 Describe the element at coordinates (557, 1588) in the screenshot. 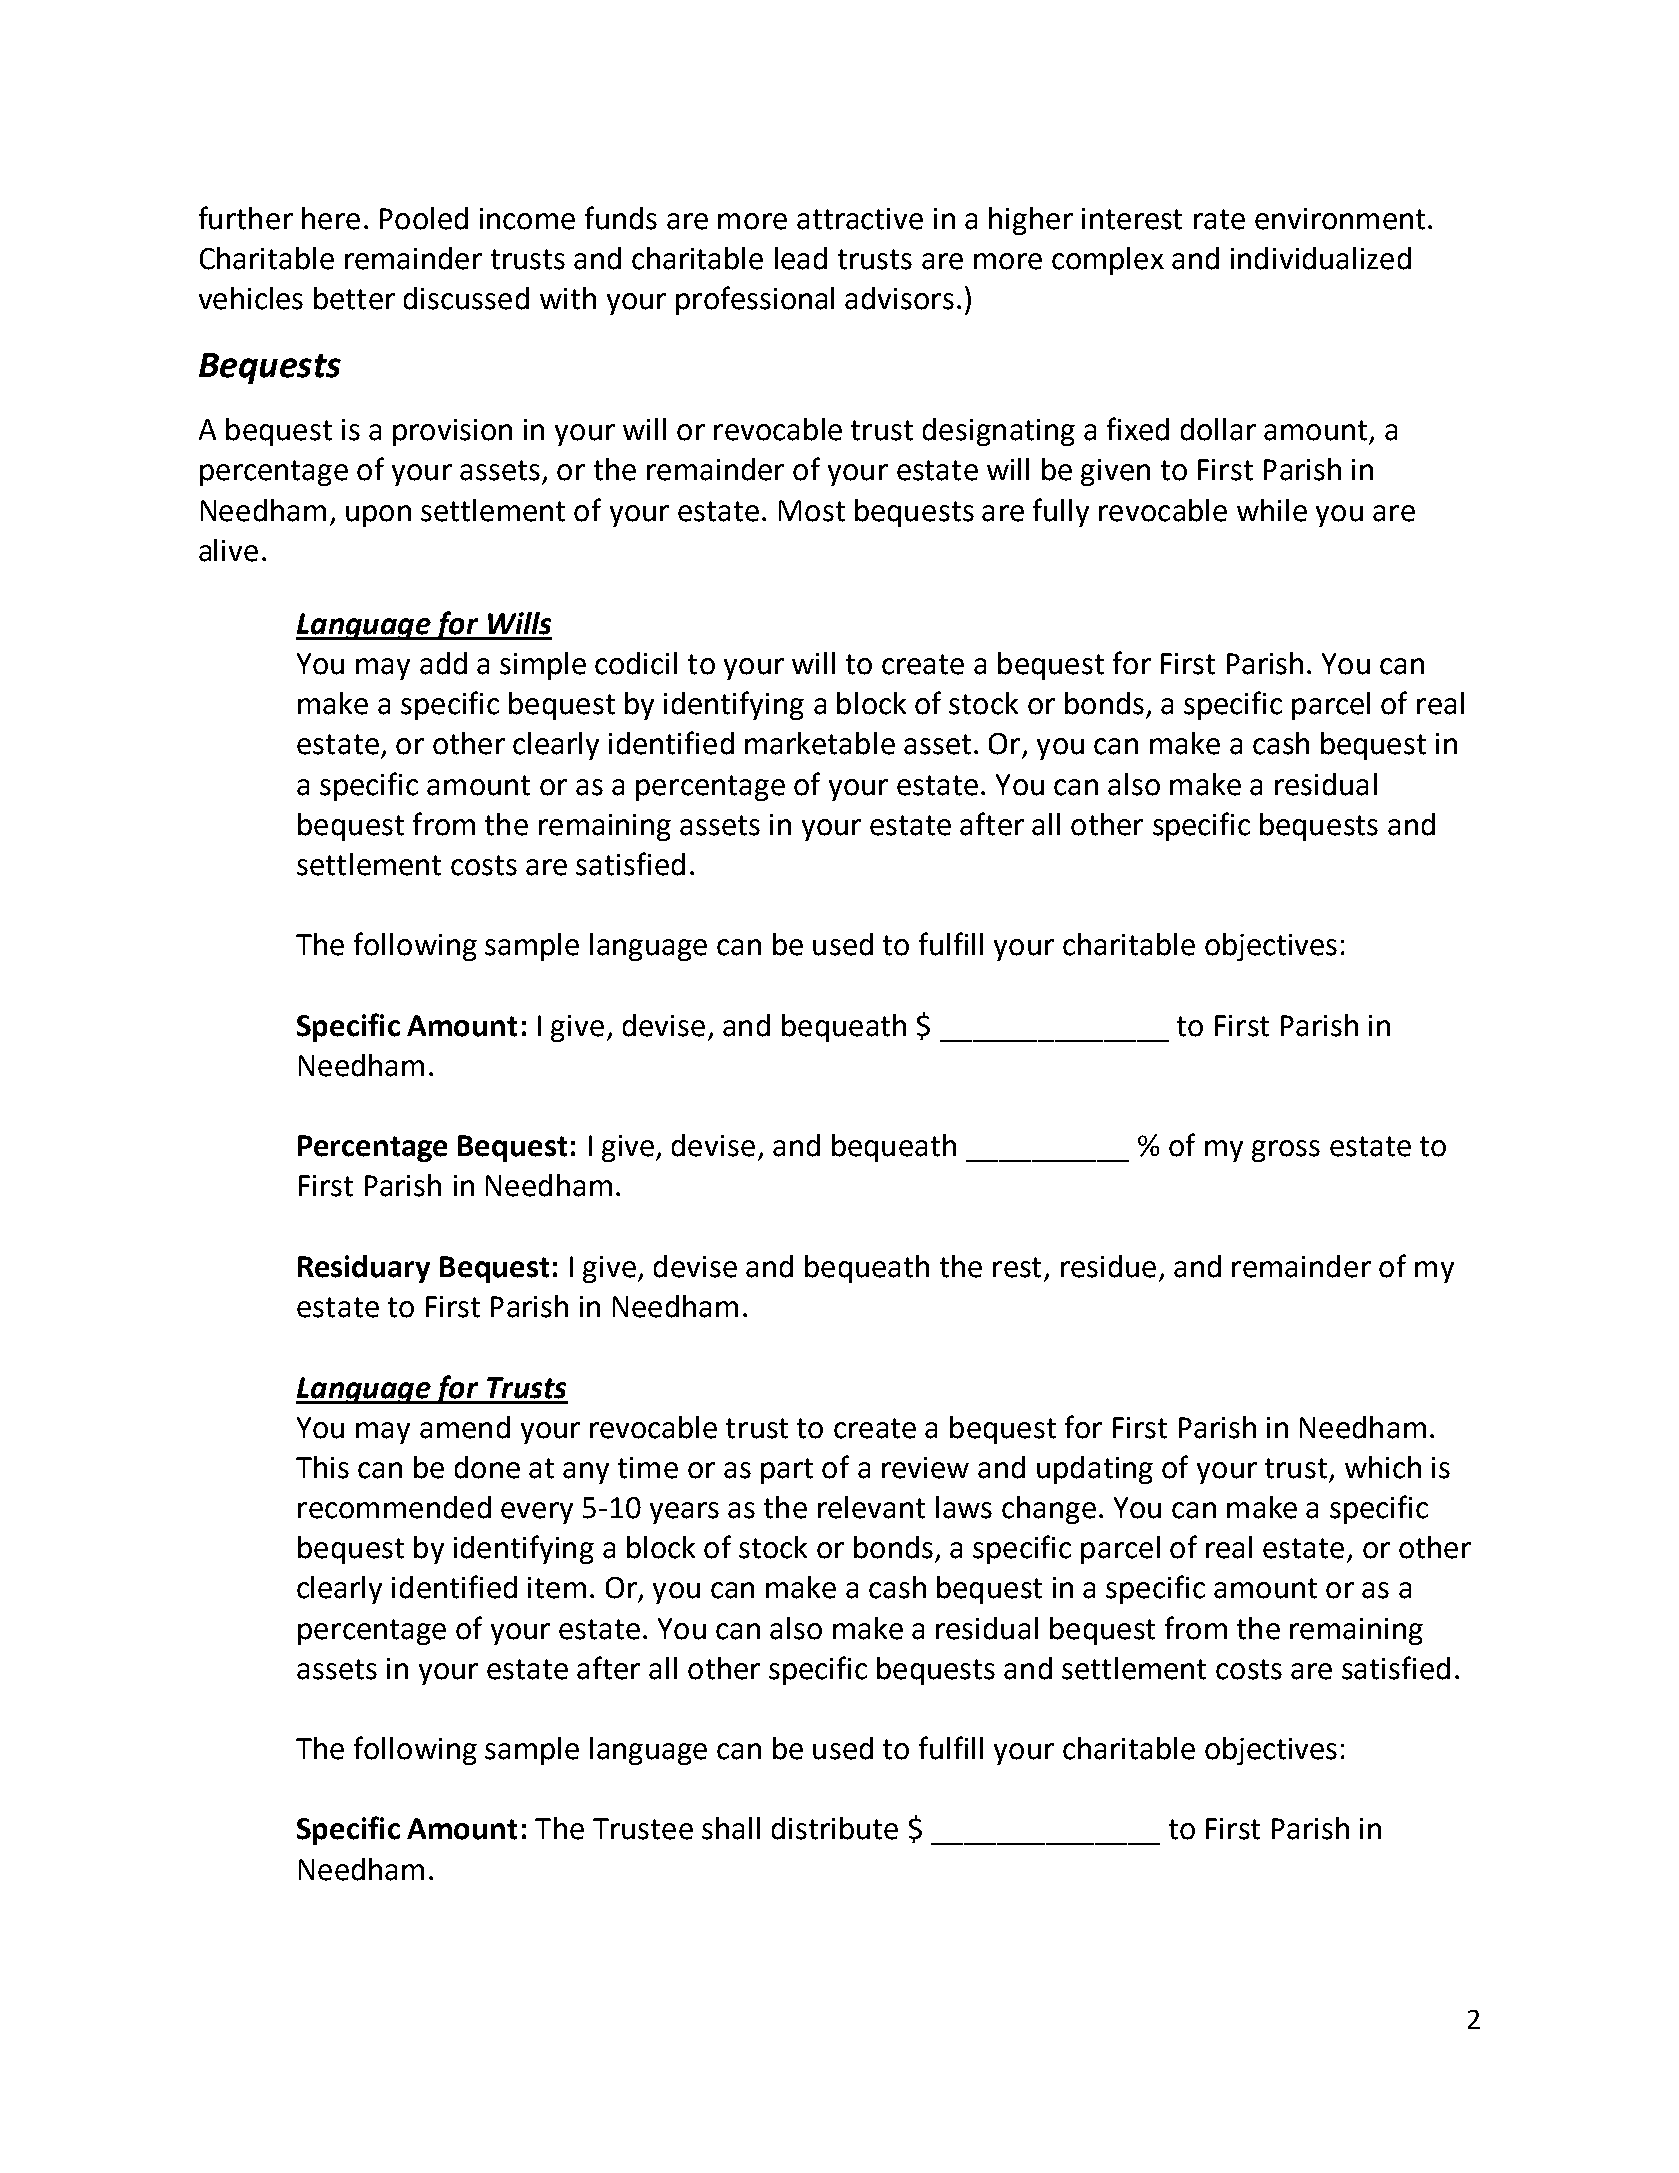

I see `item` at that location.
